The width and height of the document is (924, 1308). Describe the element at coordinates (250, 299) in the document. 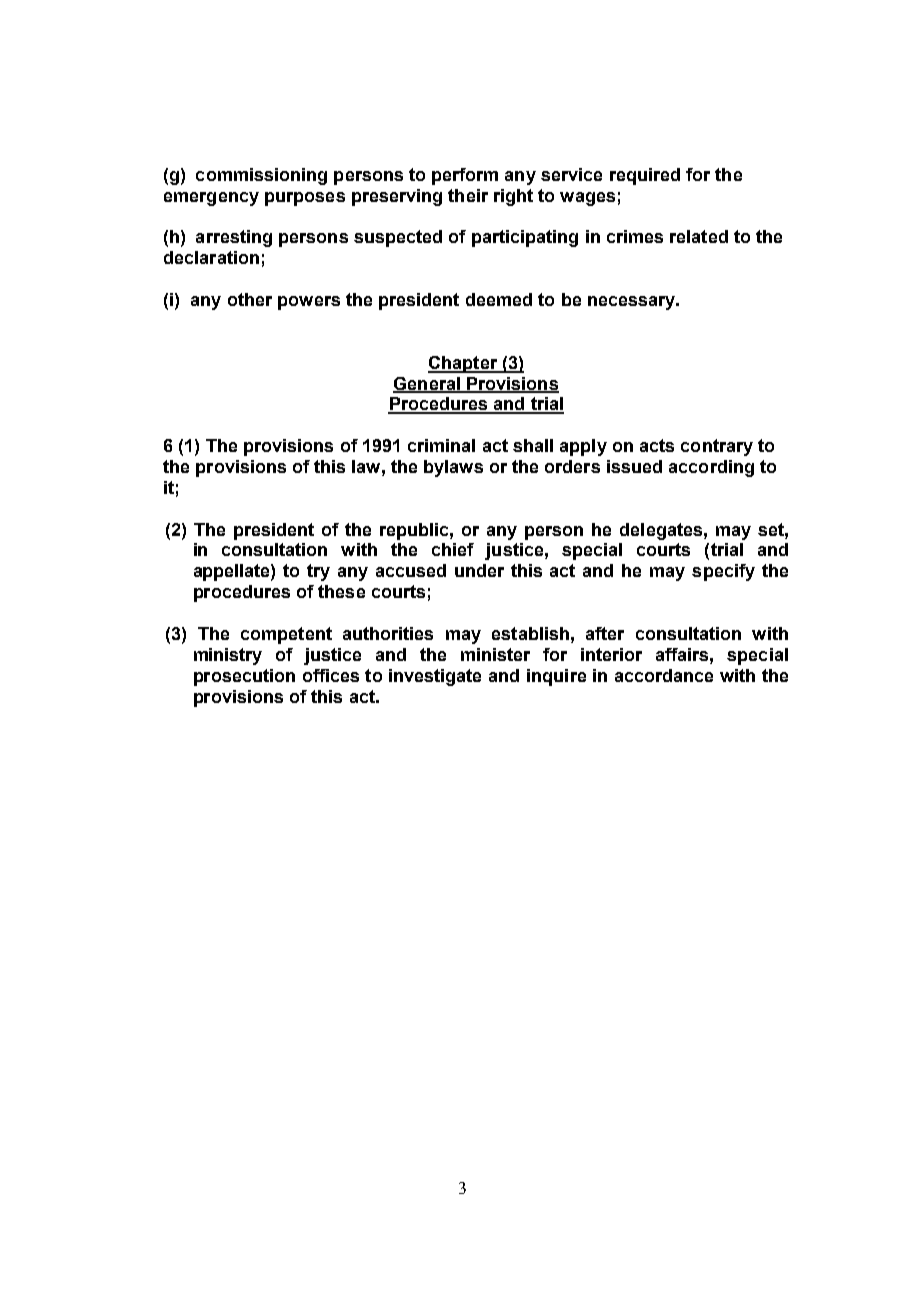

I see `other` at that location.
